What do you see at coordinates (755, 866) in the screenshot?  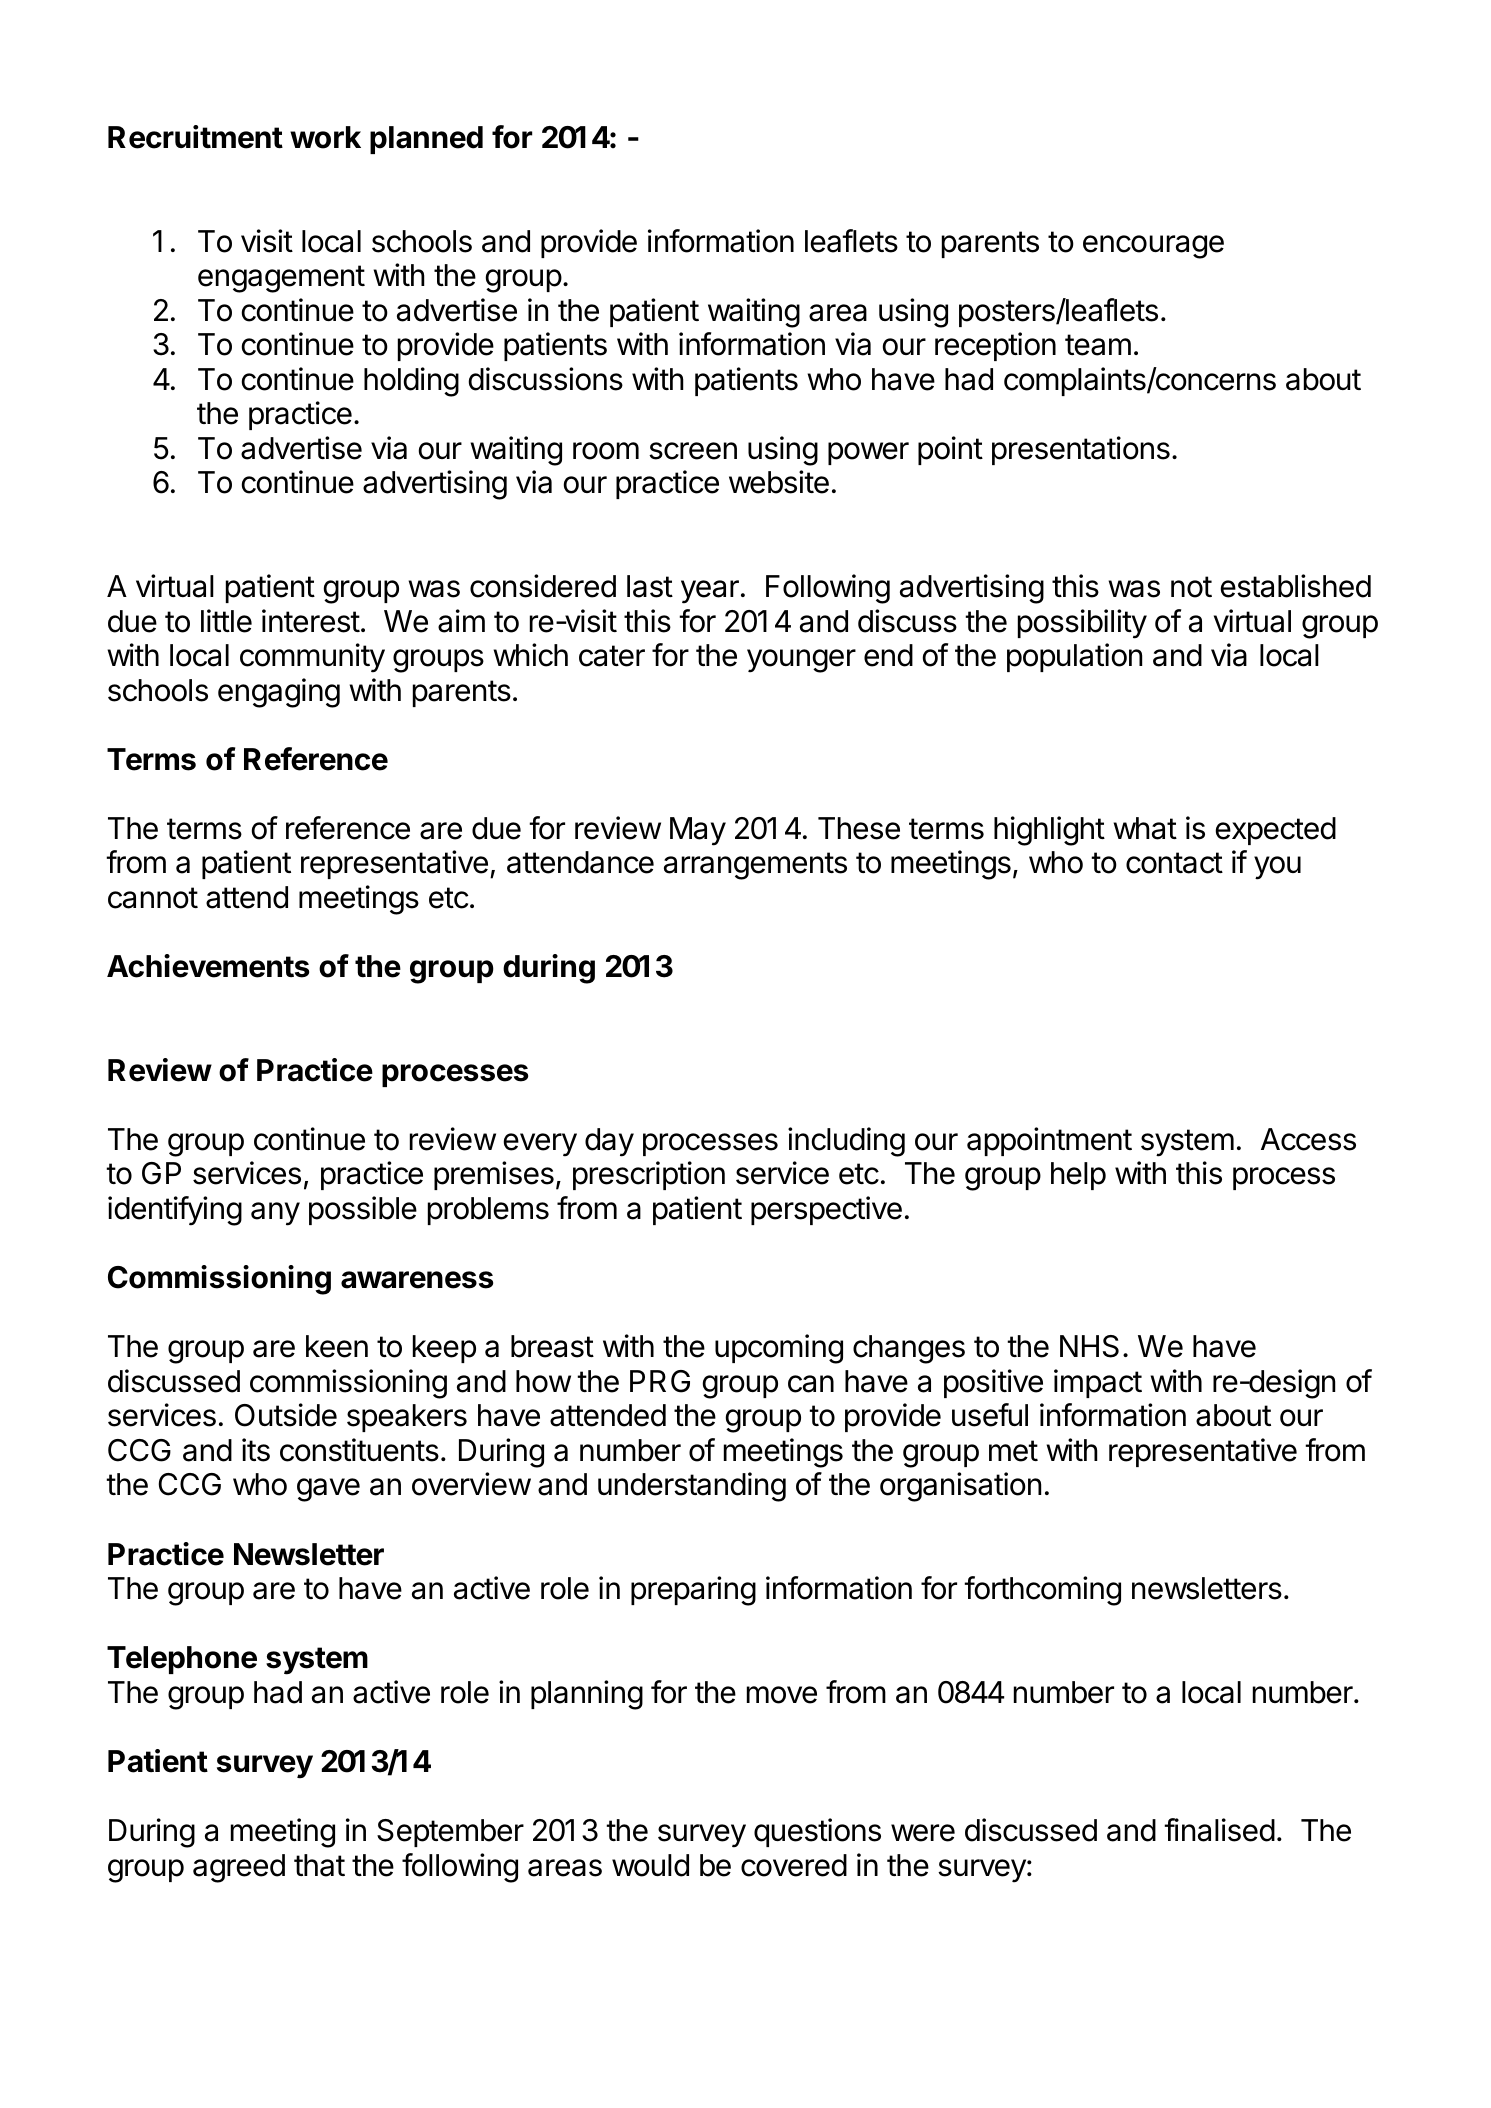 I see `arrangements` at bounding box center [755, 866].
